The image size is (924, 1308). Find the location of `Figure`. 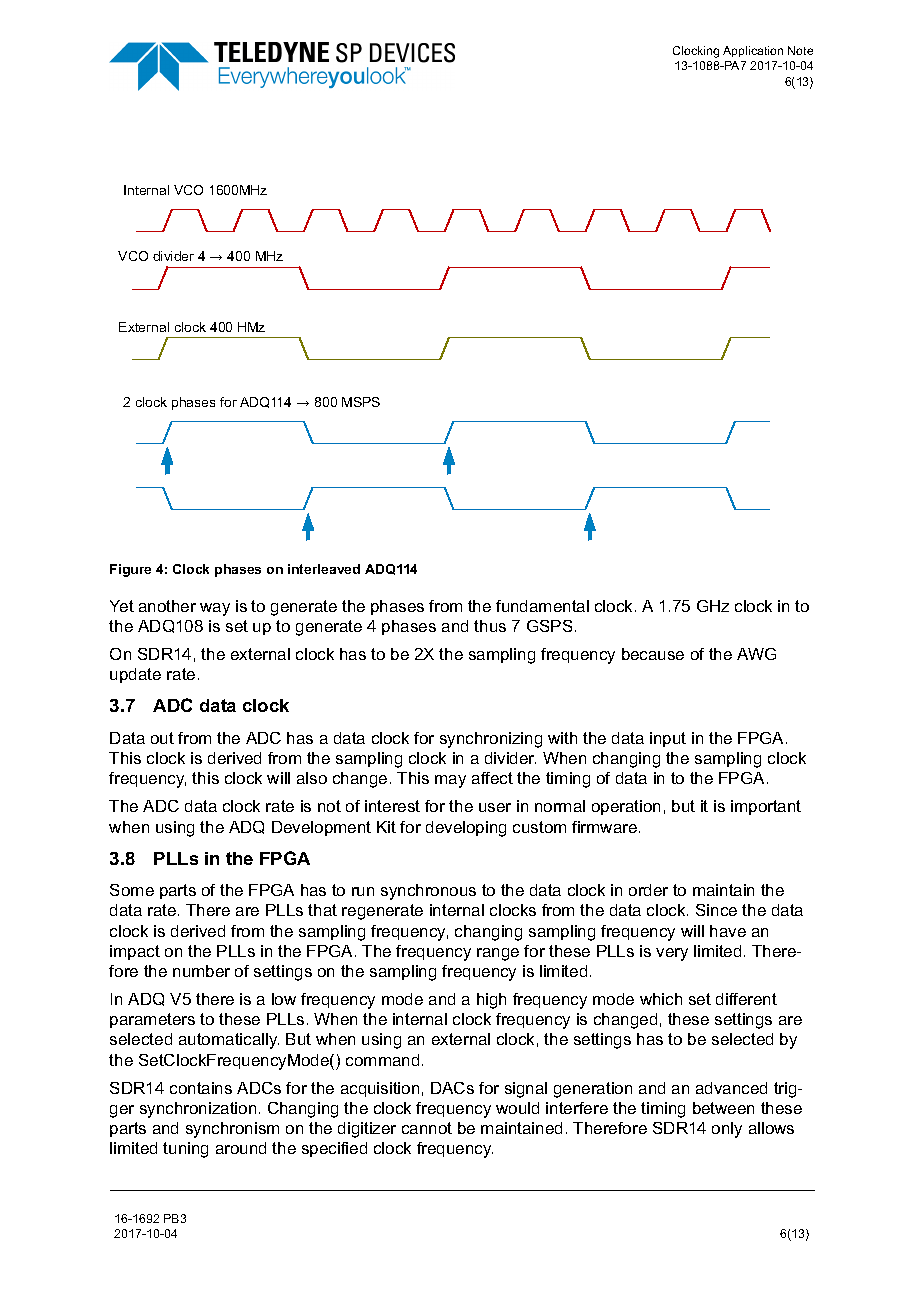

Figure is located at coordinates (130, 570).
